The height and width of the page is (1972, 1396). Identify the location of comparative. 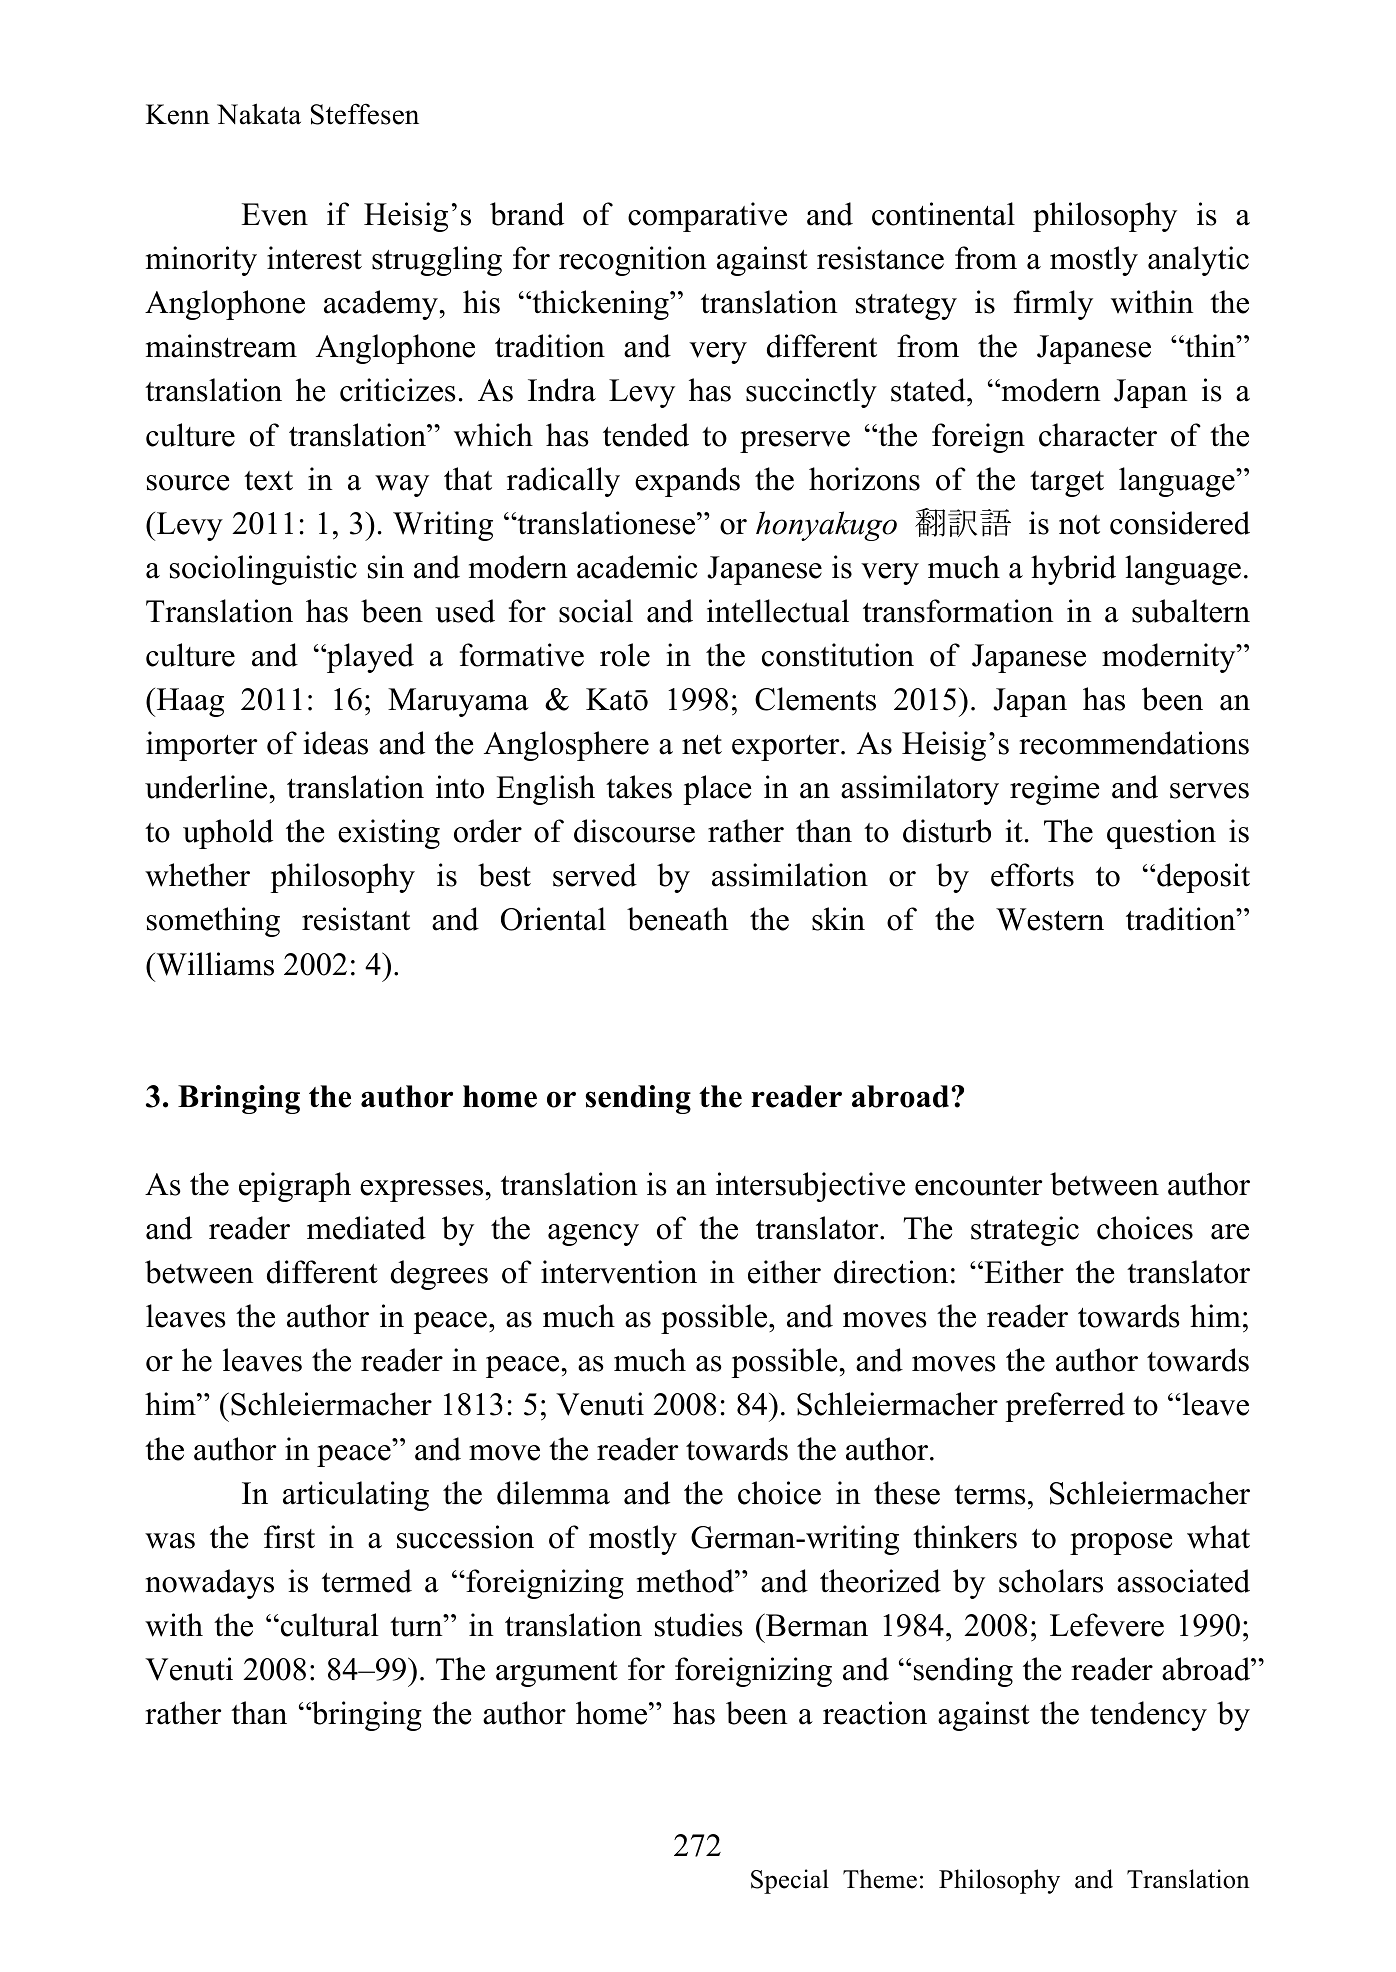
(707, 217).
